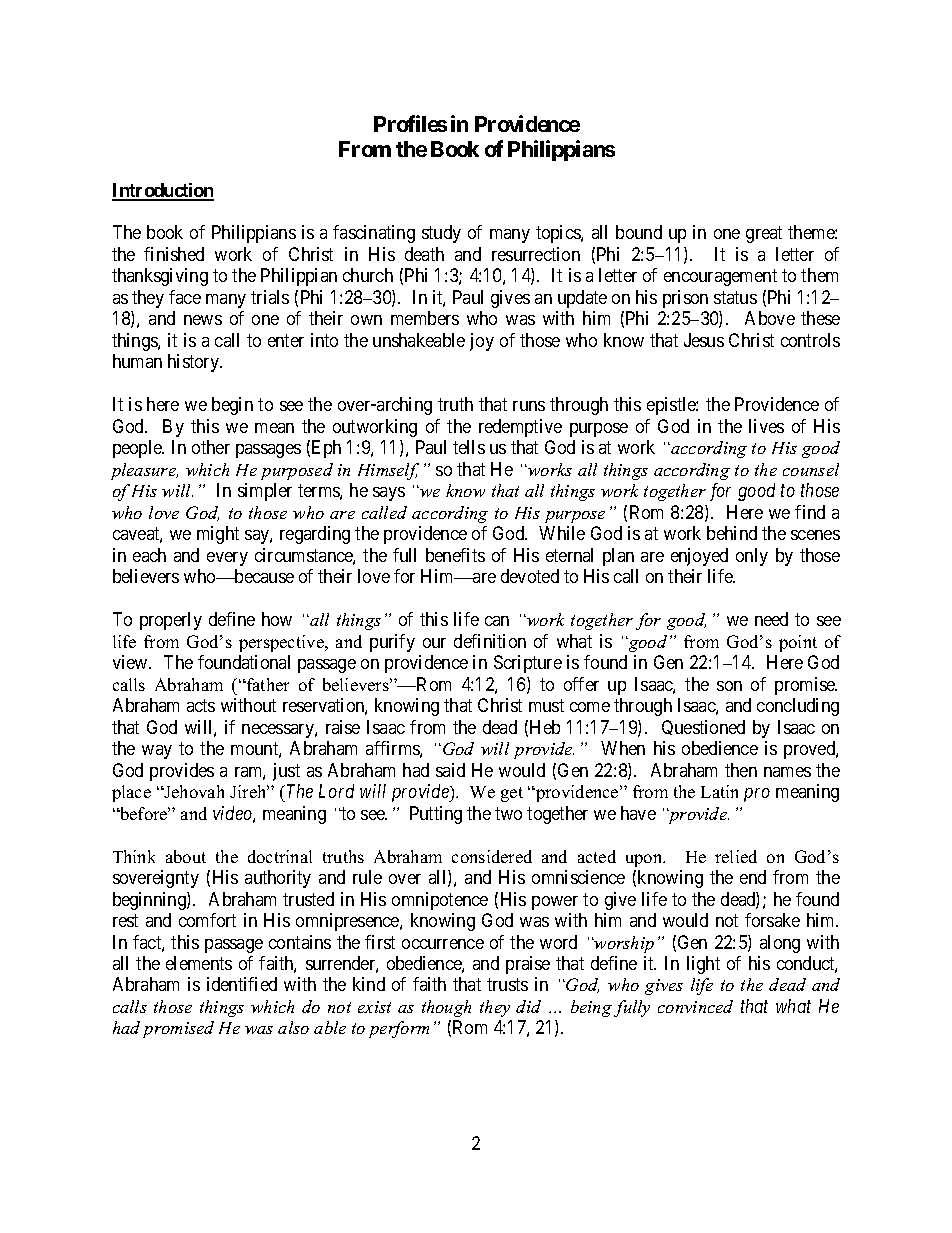 Image resolution: width=952 pixels, height=1233 pixels. I want to click on can, so click(497, 621).
